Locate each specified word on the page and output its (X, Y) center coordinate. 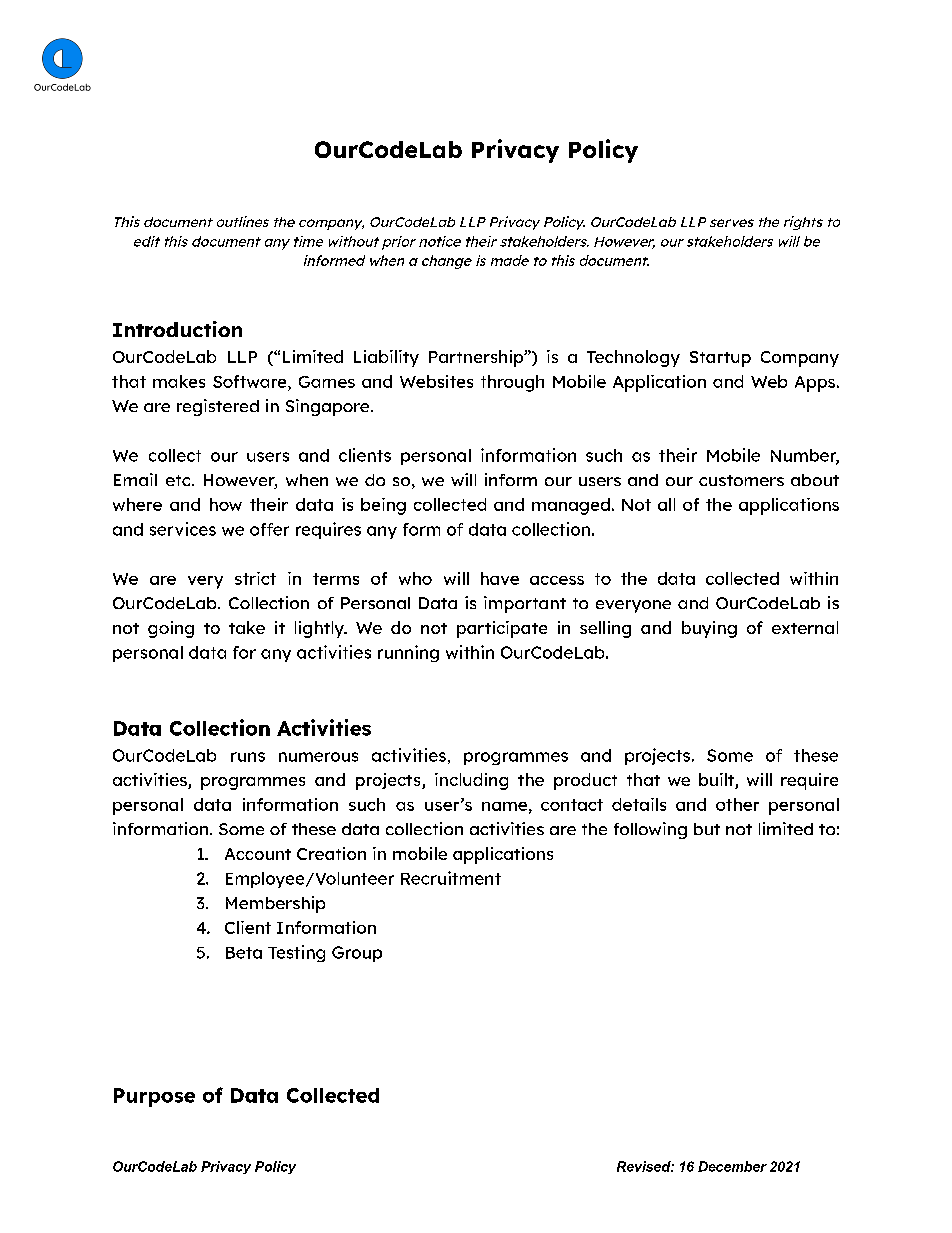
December (732, 1166)
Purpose (154, 1097)
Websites (436, 381)
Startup (720, 359)
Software (251, 381)
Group (357, 954)
